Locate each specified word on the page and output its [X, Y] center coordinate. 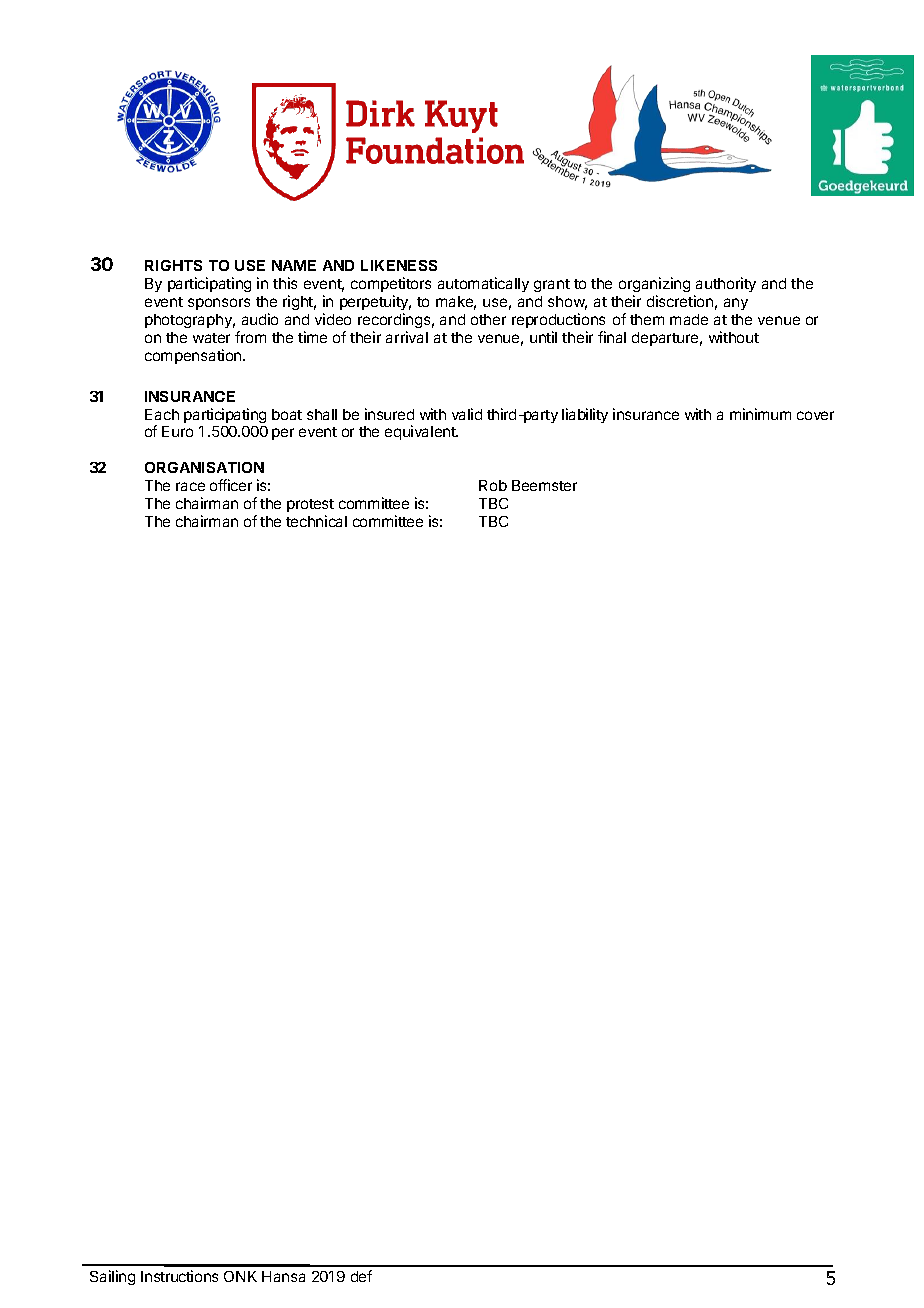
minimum [760, 414]
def [361, 1276]
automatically [483, 284]
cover [815, 415]
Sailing [112, 1277]
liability [585, 415]
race [190, 486]
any [736, 304]
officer [231, 485]
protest [310, 505]
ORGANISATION [204, 467]
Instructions [179, 1276]
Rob [493, 485]
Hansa [283, 1276]
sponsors [219, 304]
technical [316, 521]
